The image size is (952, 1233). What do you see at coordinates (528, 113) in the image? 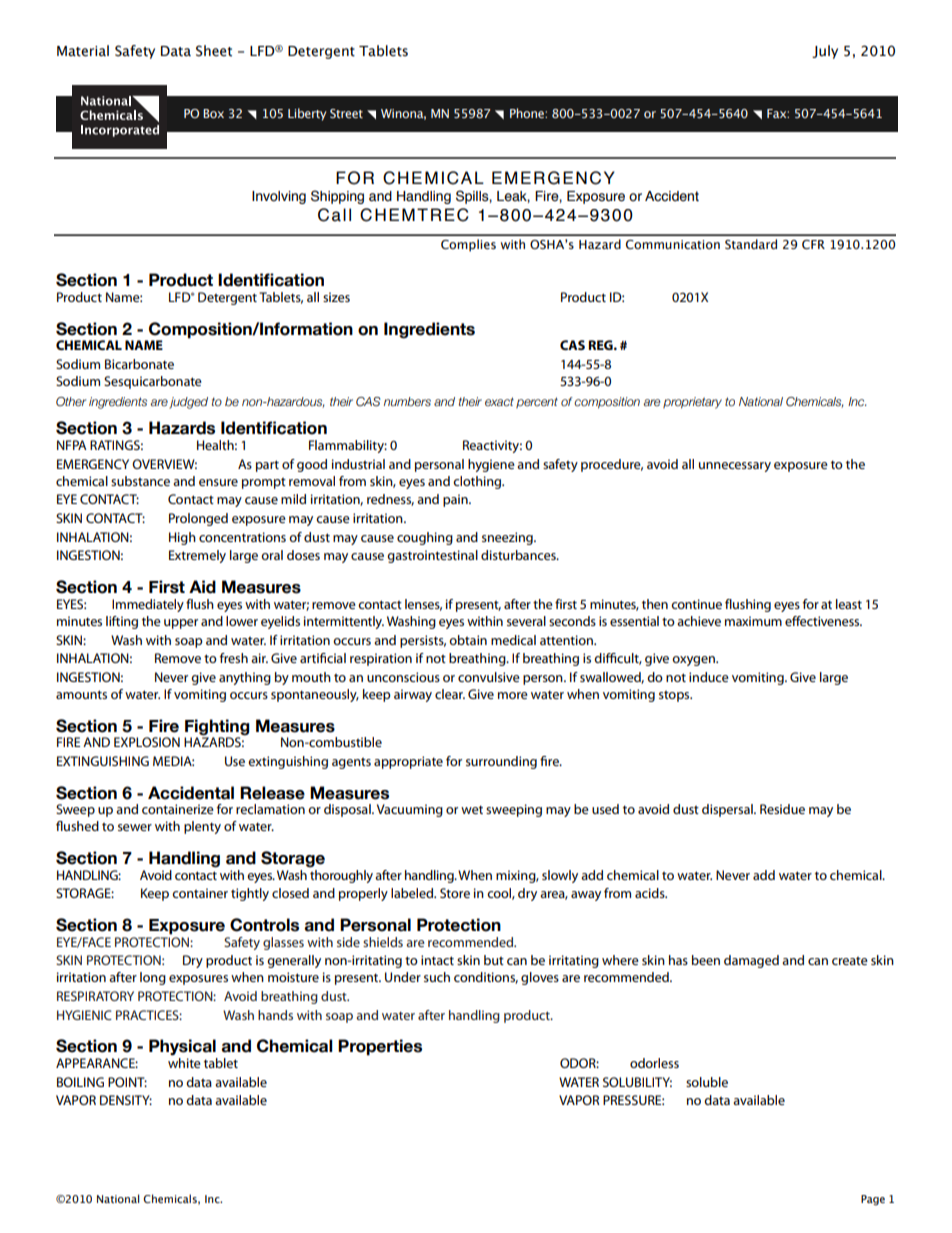
I see `Phone` at bounding box center [528, 113].
